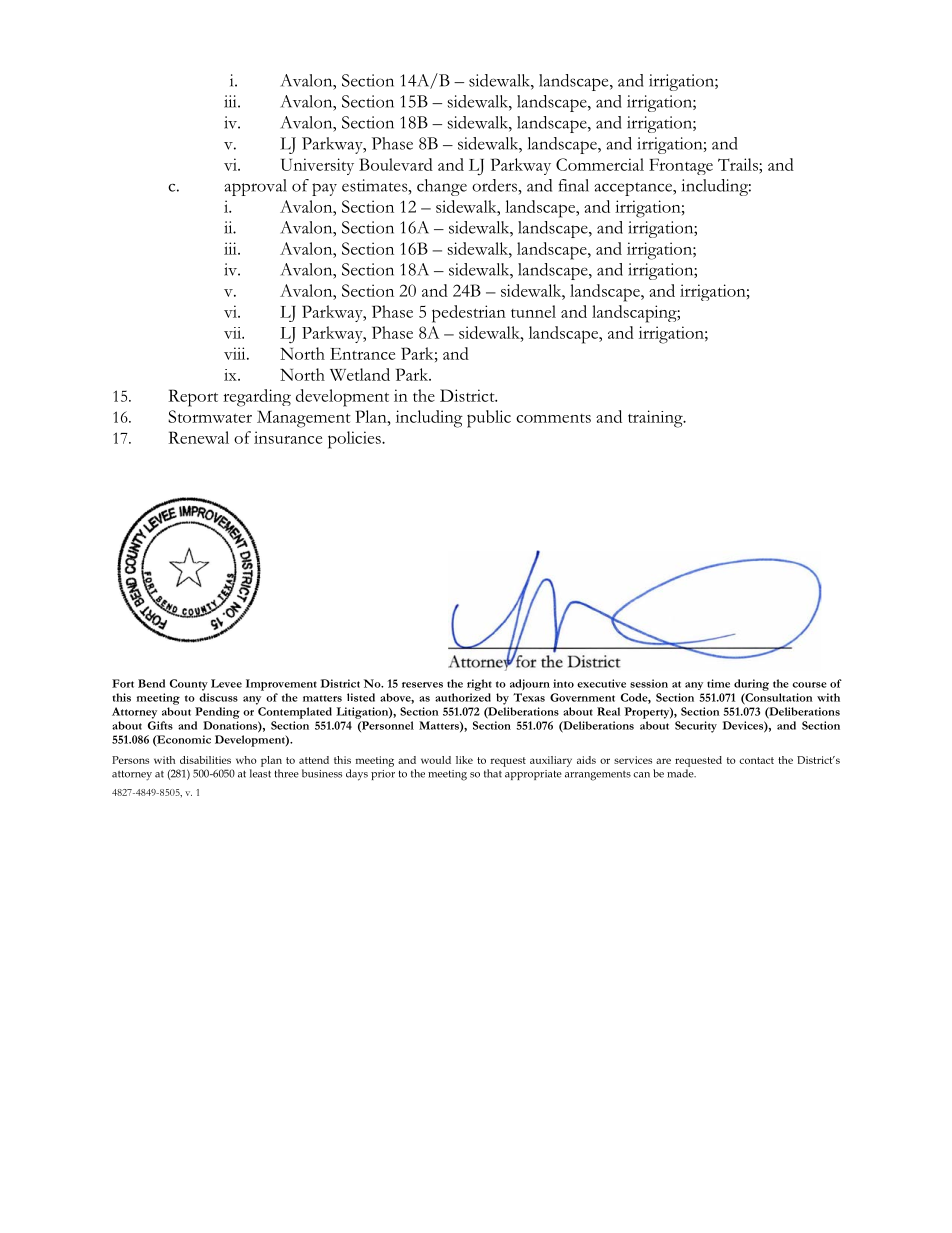 The width and height of the screenshot is (952, 1233). What do you see at coordinates (442, 187) in the screenshot?
I see `change` at bounding box center [442, 187].
